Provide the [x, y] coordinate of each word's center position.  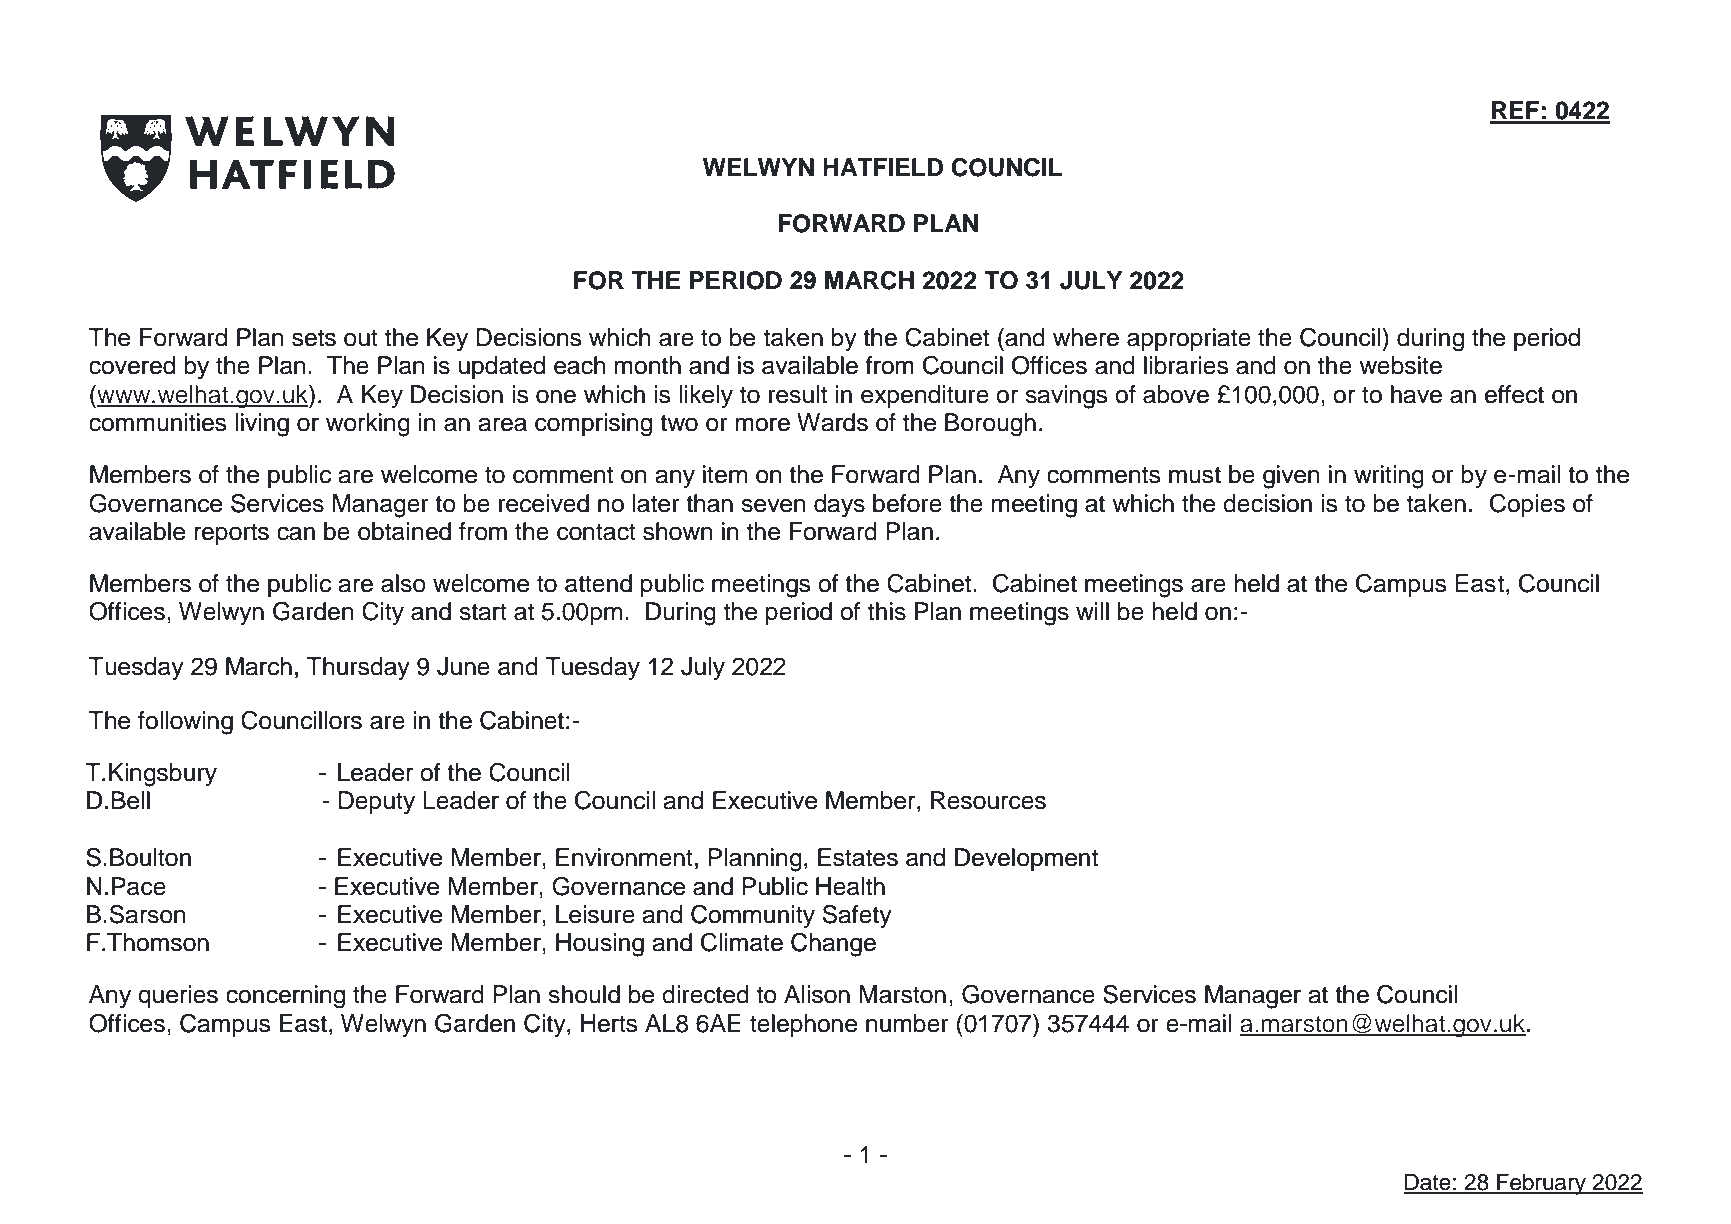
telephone [803, 1025]
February [1541, 1184]
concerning [285, 997]
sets [314, 338]
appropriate [1189, 339]
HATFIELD [883, 167]
